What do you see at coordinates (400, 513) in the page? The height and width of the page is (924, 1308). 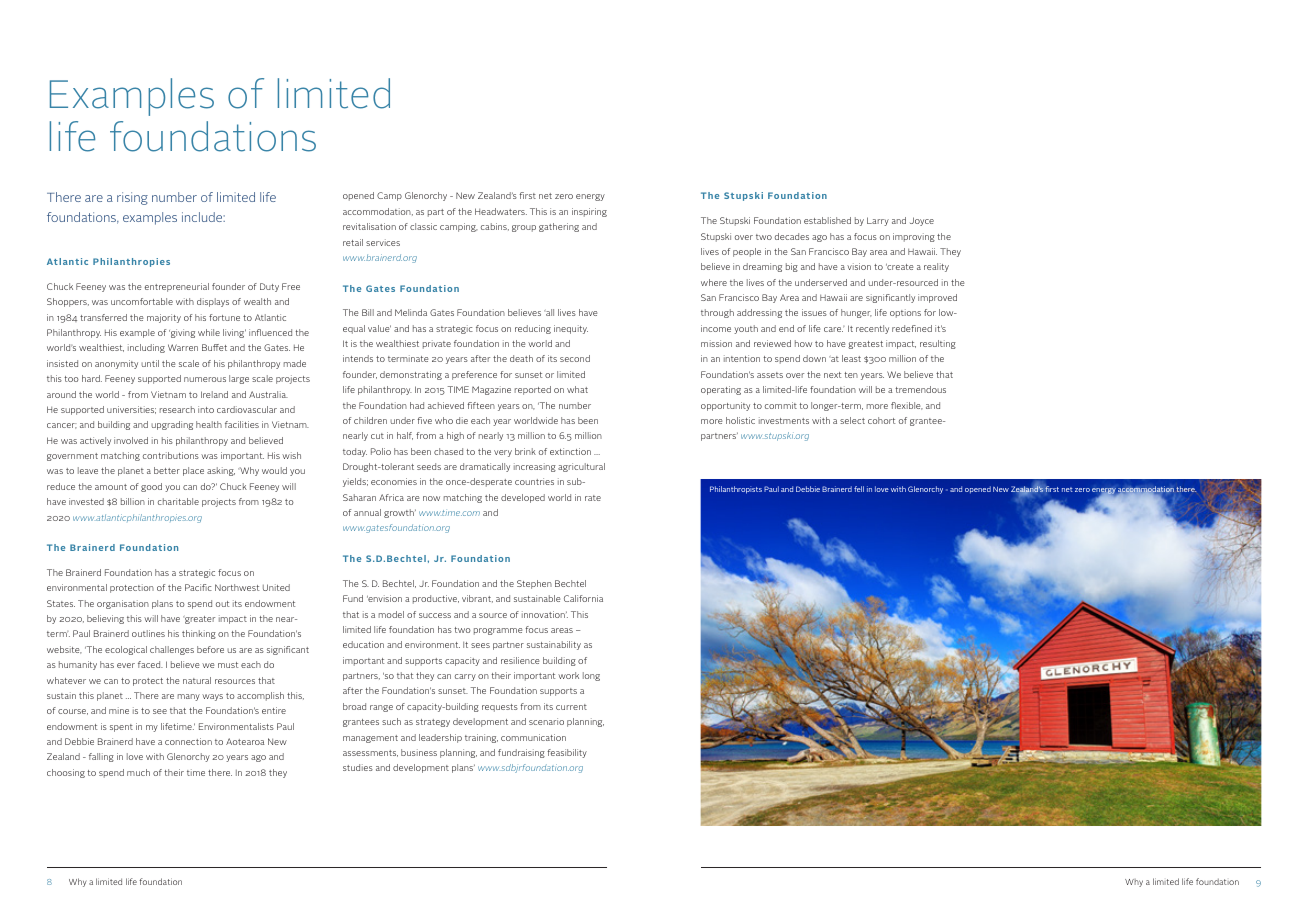 I see `growth` at bounding box center [400, 513].
